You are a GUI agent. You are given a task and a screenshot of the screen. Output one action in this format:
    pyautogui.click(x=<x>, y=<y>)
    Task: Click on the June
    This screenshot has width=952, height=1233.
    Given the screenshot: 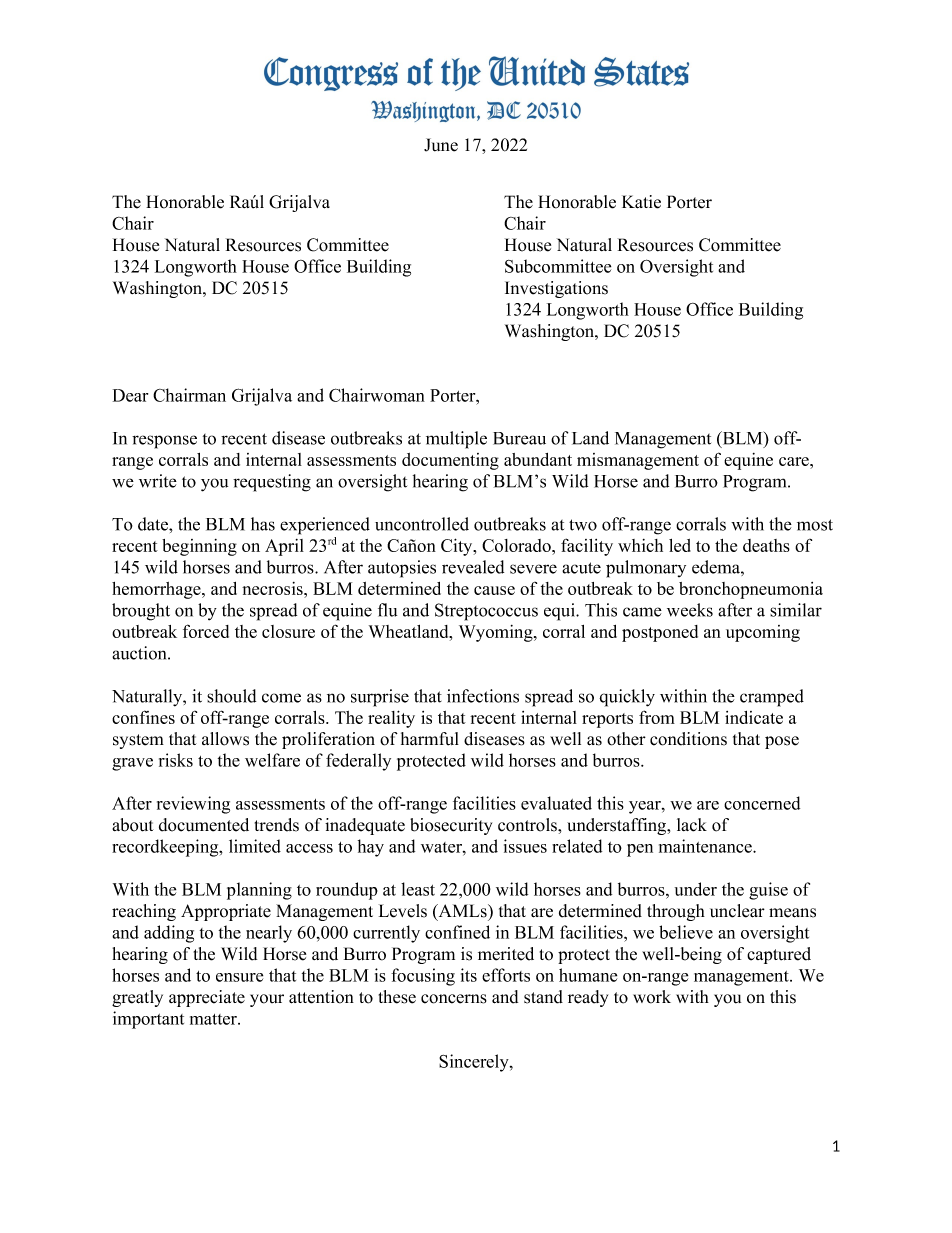 What is the action you would take?
    pyautogui.click(x=441, y=145)
